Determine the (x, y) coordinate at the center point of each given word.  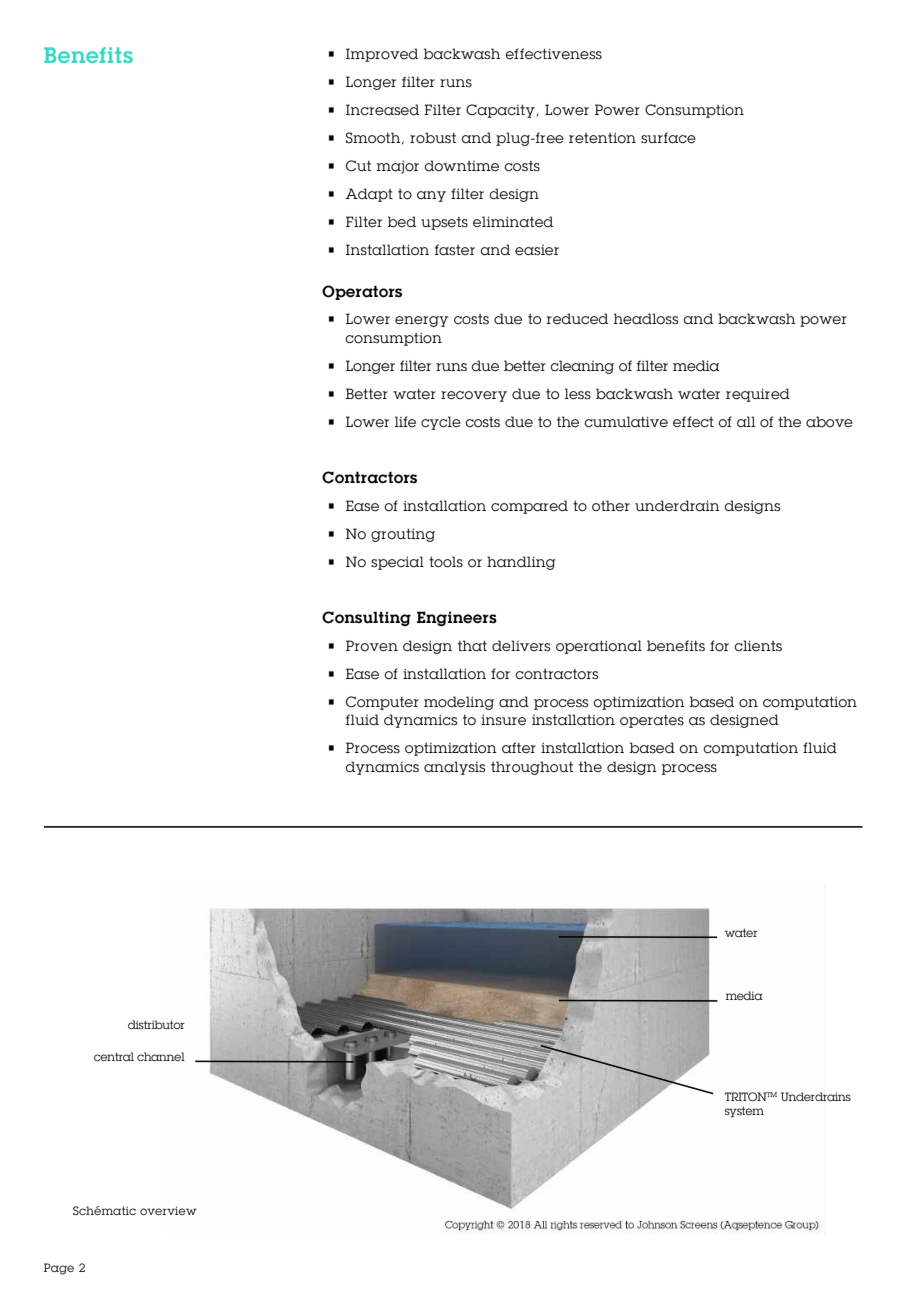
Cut (358, 166)
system (744, 1112)
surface (668, 138)
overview (168, 1210)
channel (161, 1056)
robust (433, 138)
